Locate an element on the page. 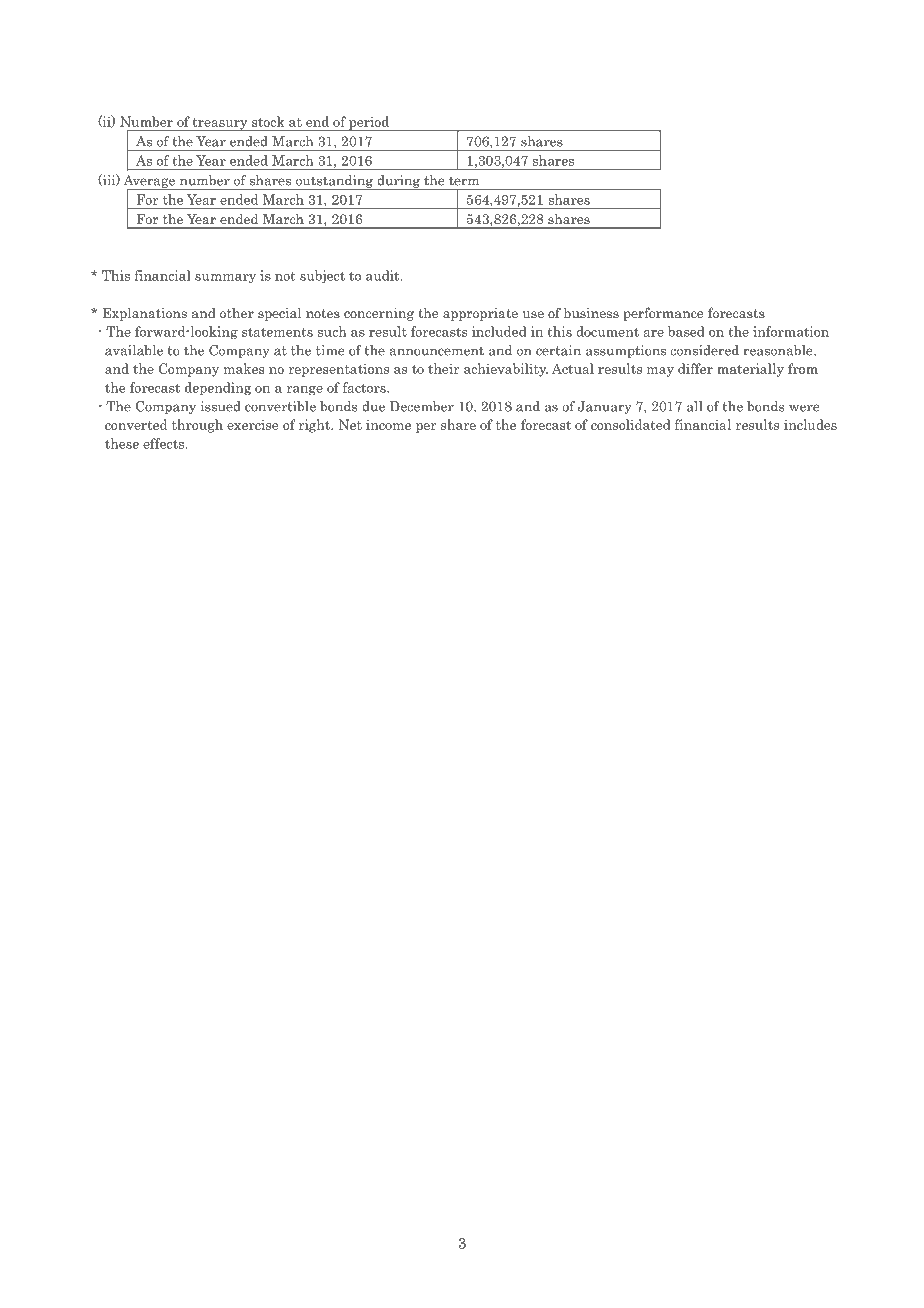  treasury is located at coordinates (220, 125).
